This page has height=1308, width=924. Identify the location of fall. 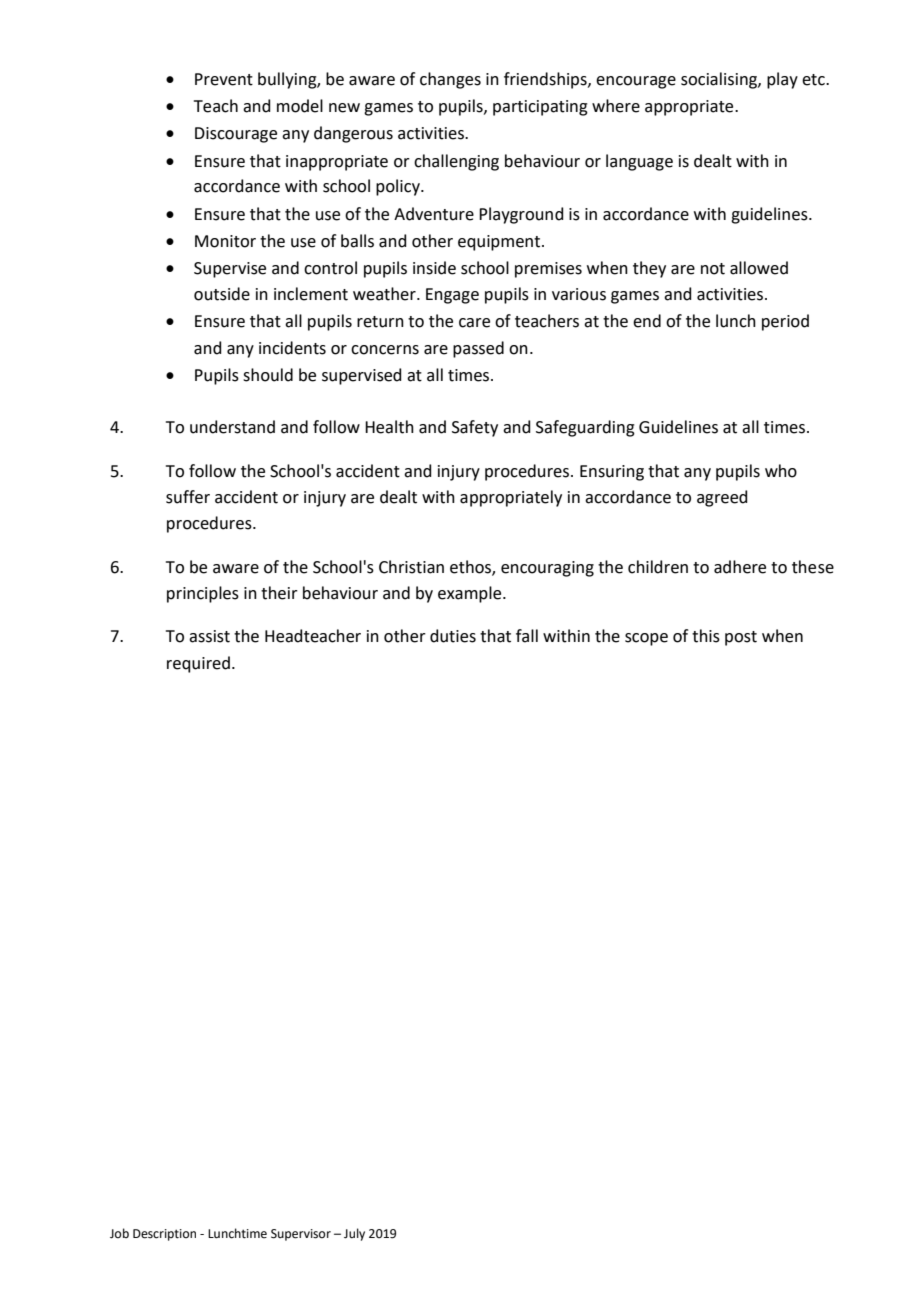
(527, 636).
